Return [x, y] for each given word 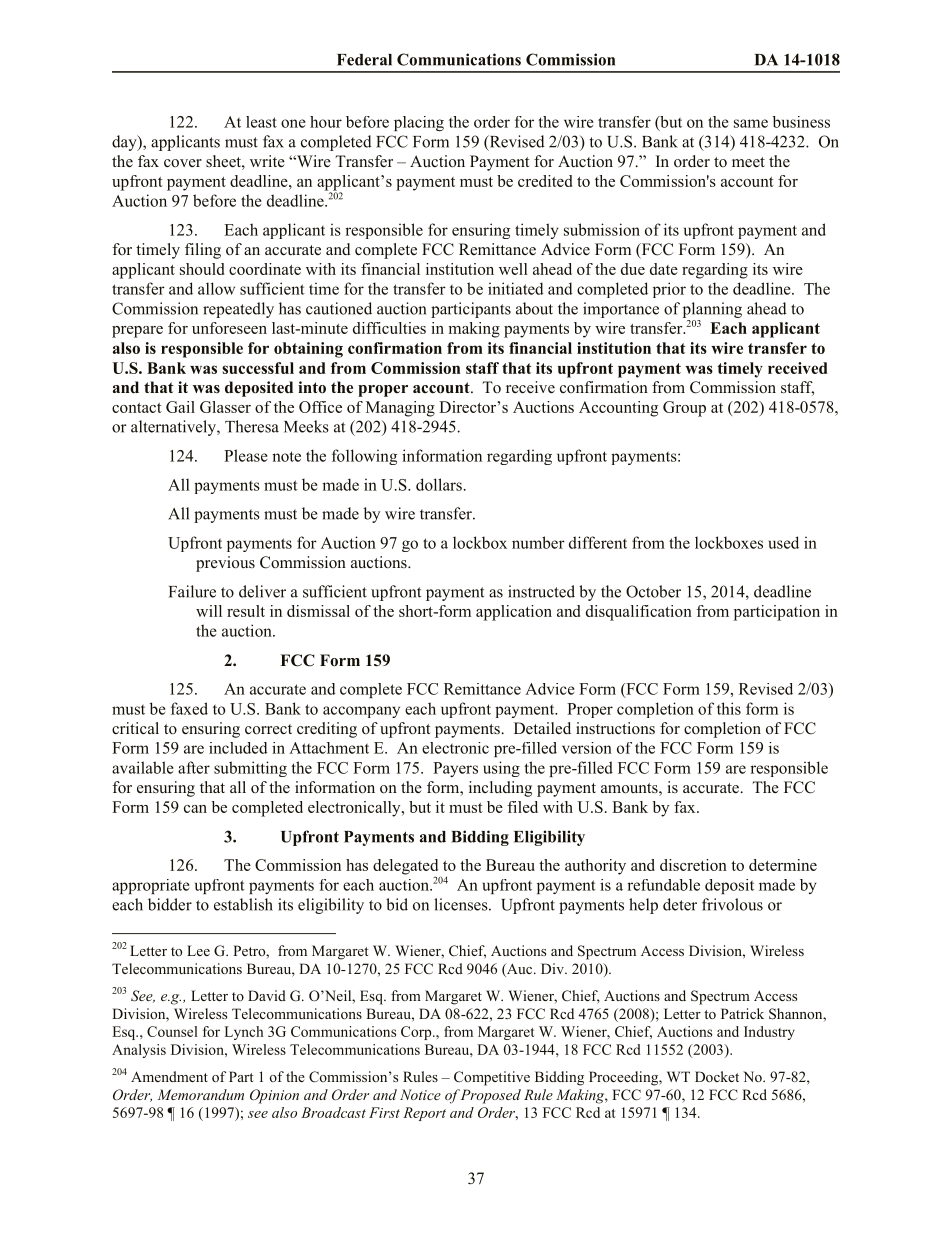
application [514, 613]
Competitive [492, 1078]
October [653, 591]
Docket [717, 1076]
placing [419, 123]
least [261, 122]
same [751, 123]
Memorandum [200, 1094]
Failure [192, 591]
